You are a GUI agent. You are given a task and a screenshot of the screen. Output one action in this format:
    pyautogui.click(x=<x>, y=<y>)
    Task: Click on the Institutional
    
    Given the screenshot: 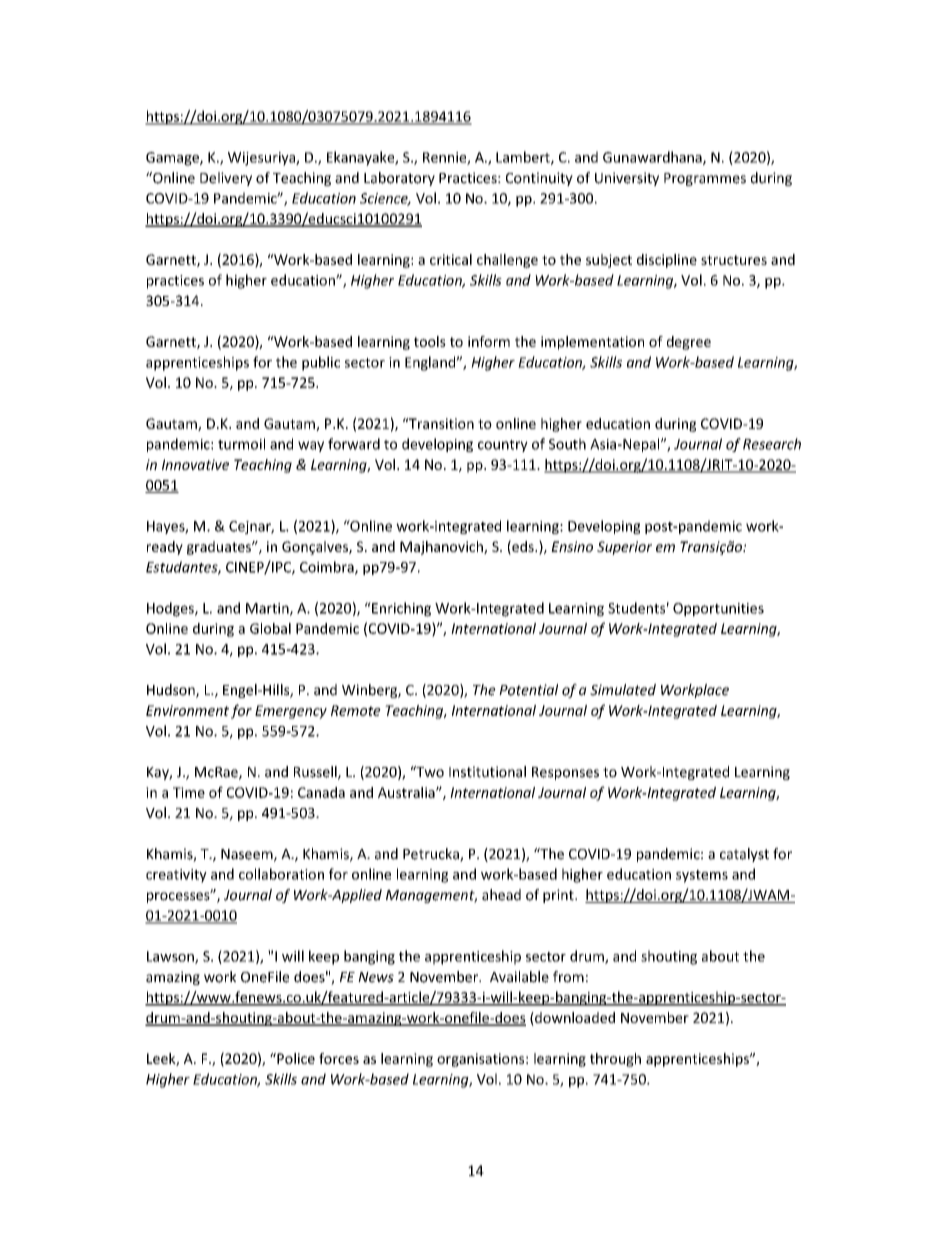 What is the action you would take?
    pyautogui.click(x=487, y=772)
